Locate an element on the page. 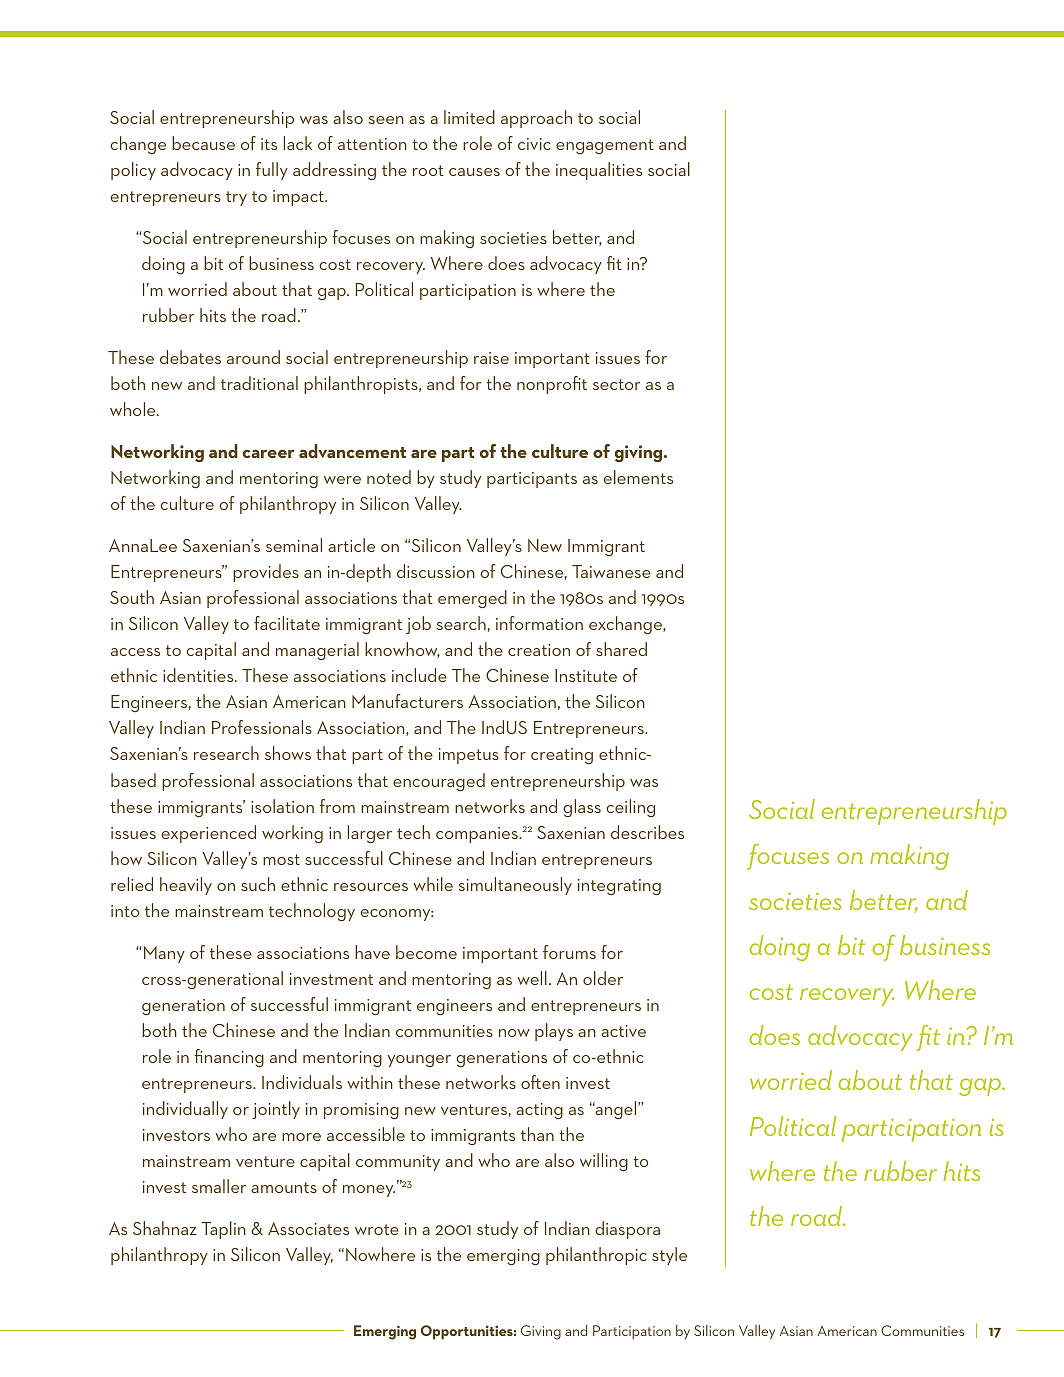  because is located at coordinates (203, 143).
